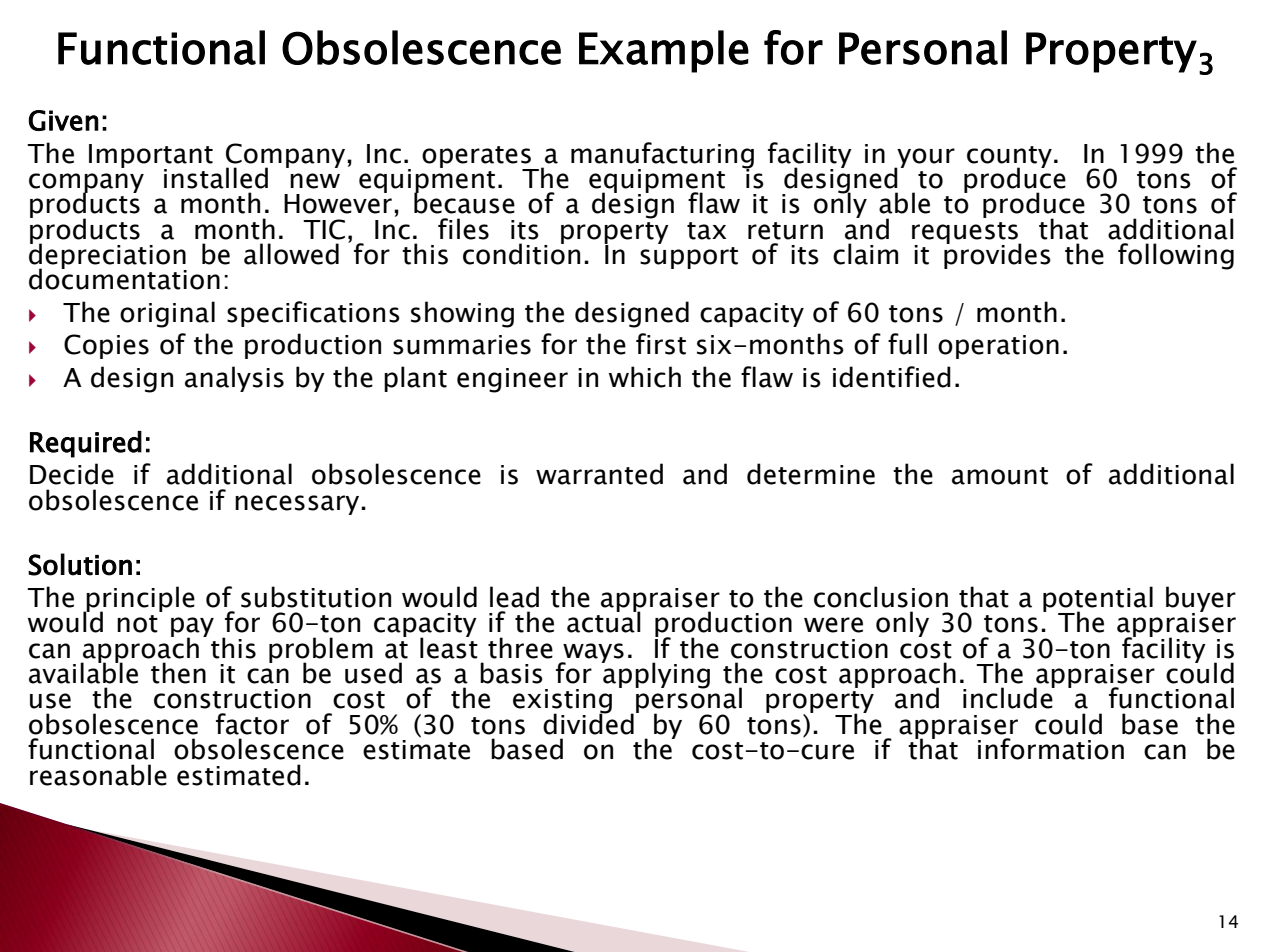 The height and width of the page is (952, 1270). Describe the element at coordinates (1000, 476) in the page. I see `amount` at that location.
